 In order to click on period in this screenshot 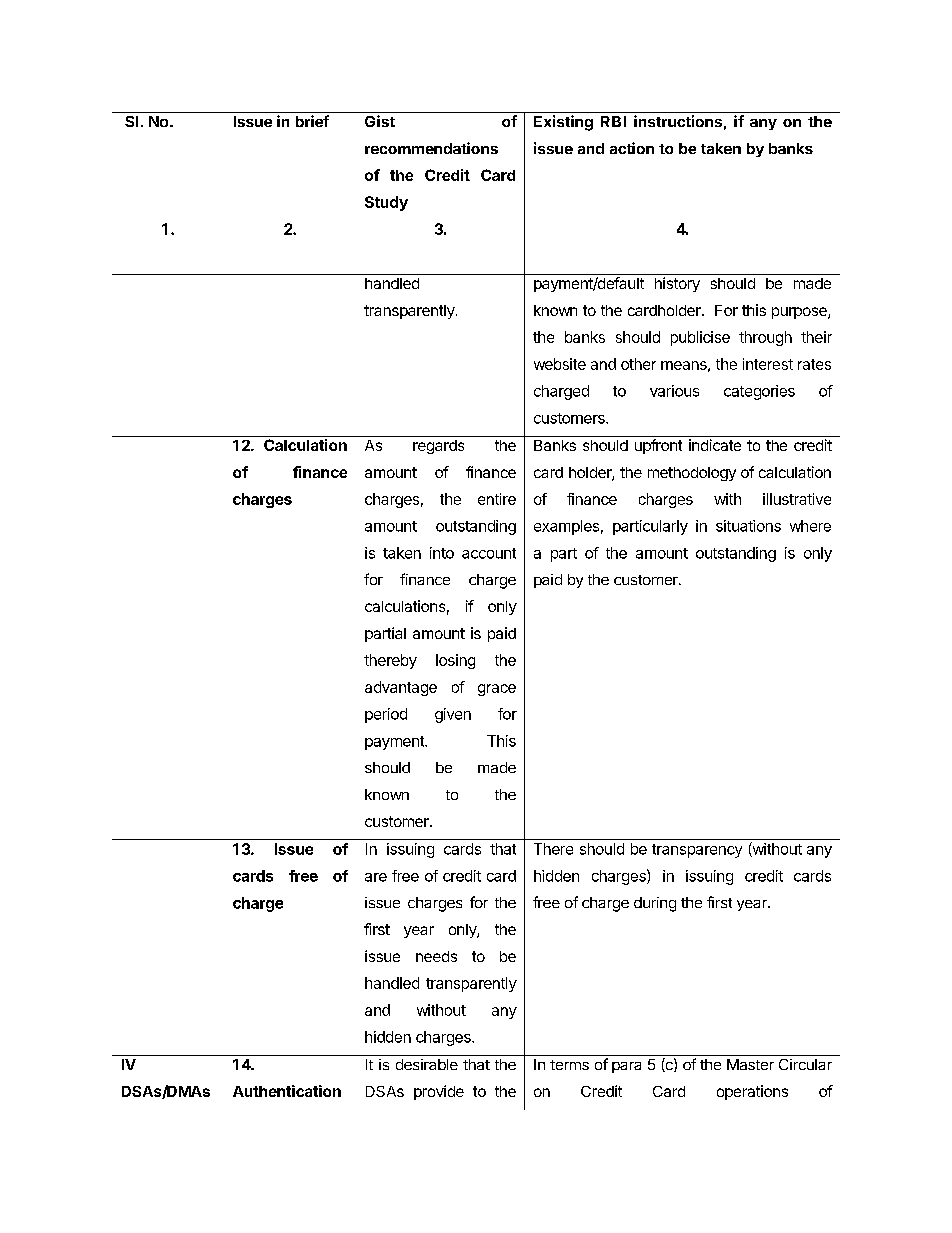, I will do `click(386, 715)`.
